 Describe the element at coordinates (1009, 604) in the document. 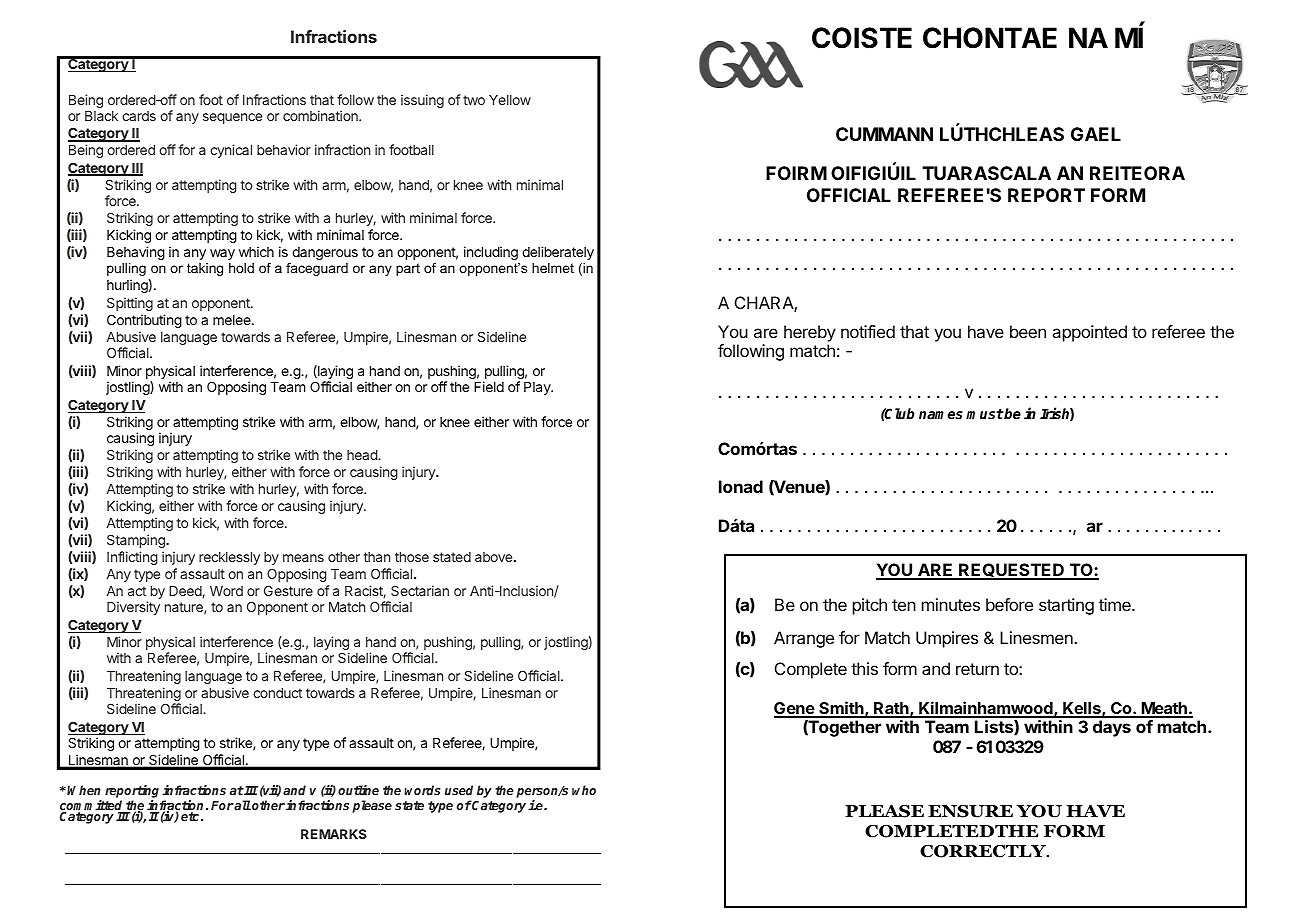

I see `before` at that location.
